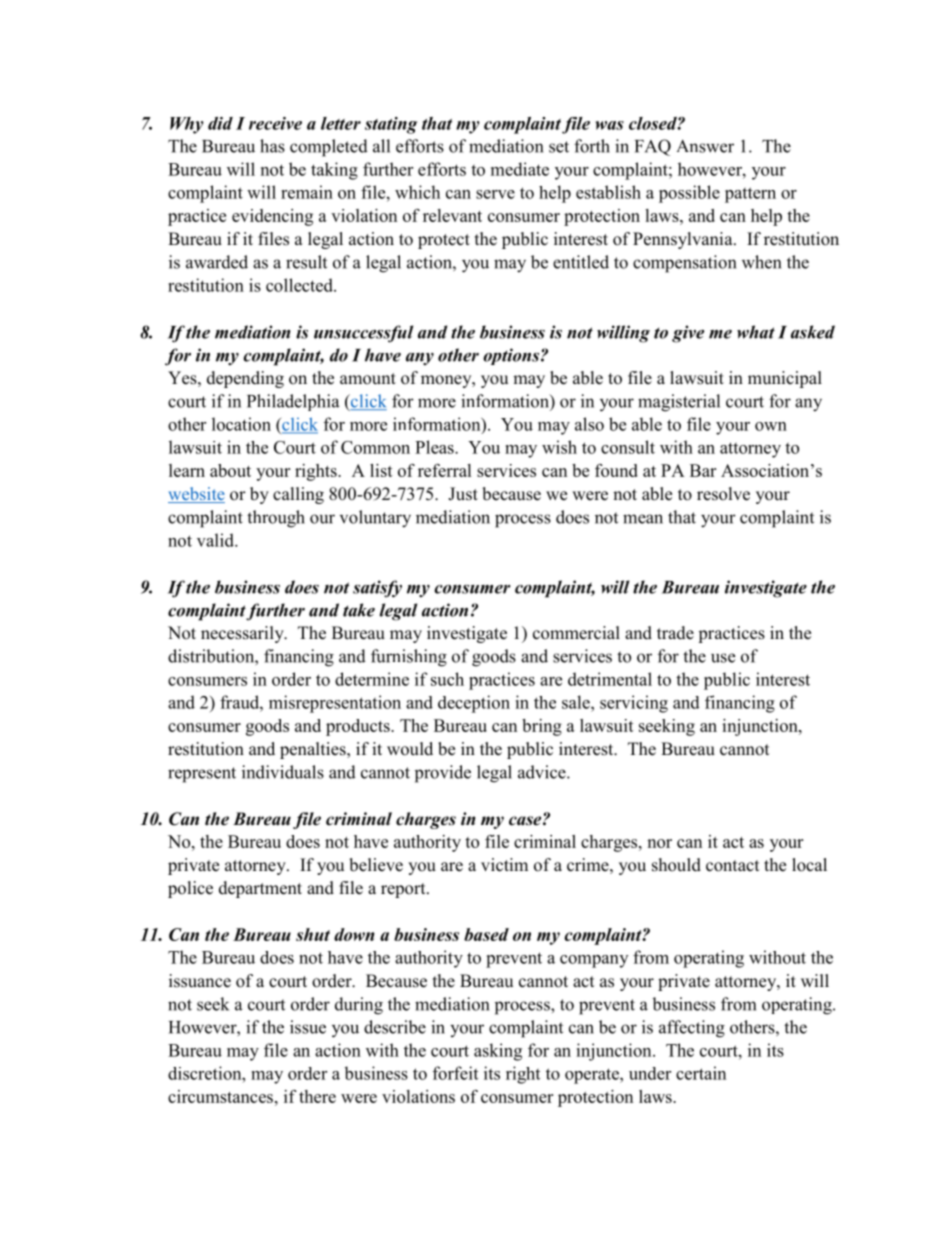 The width and height of the screenshot is (952, 1233). I want to click on commercial, so click(576, 633).
